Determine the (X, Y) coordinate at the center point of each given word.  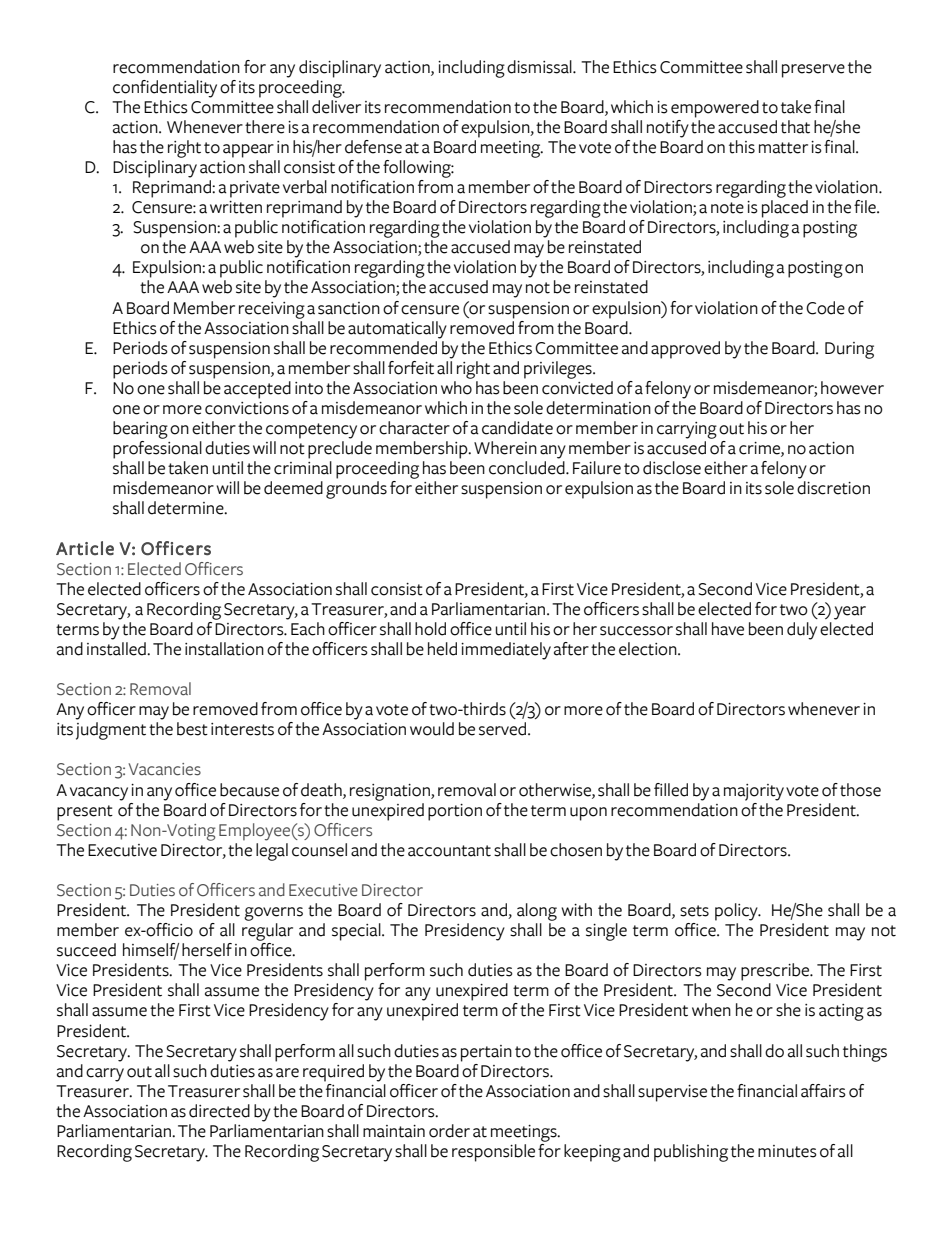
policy (737, 912)
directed (219, 1111)
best (192, 729)
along (537, 912)
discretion (833, 488)
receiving (272, 310)
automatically (397, 330)
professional (157, 450)
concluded (528, 468)
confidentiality (165, 89)
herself (207, 950)
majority (754, 792)
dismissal (540, 67)
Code (825, 308)
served (504, 729)
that (795, 127)
